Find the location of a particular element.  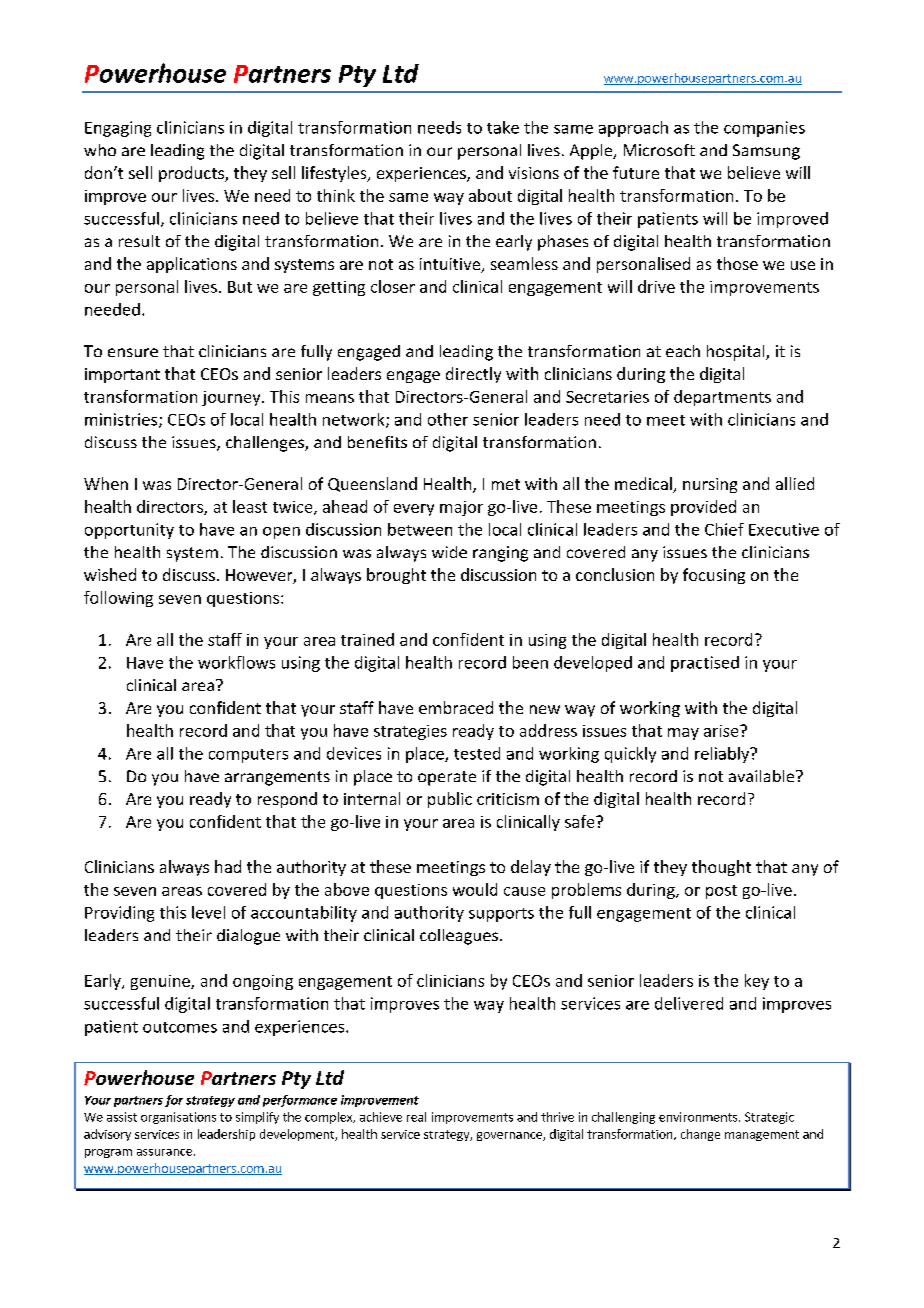

environments is located at coordinates (699, 1117).
